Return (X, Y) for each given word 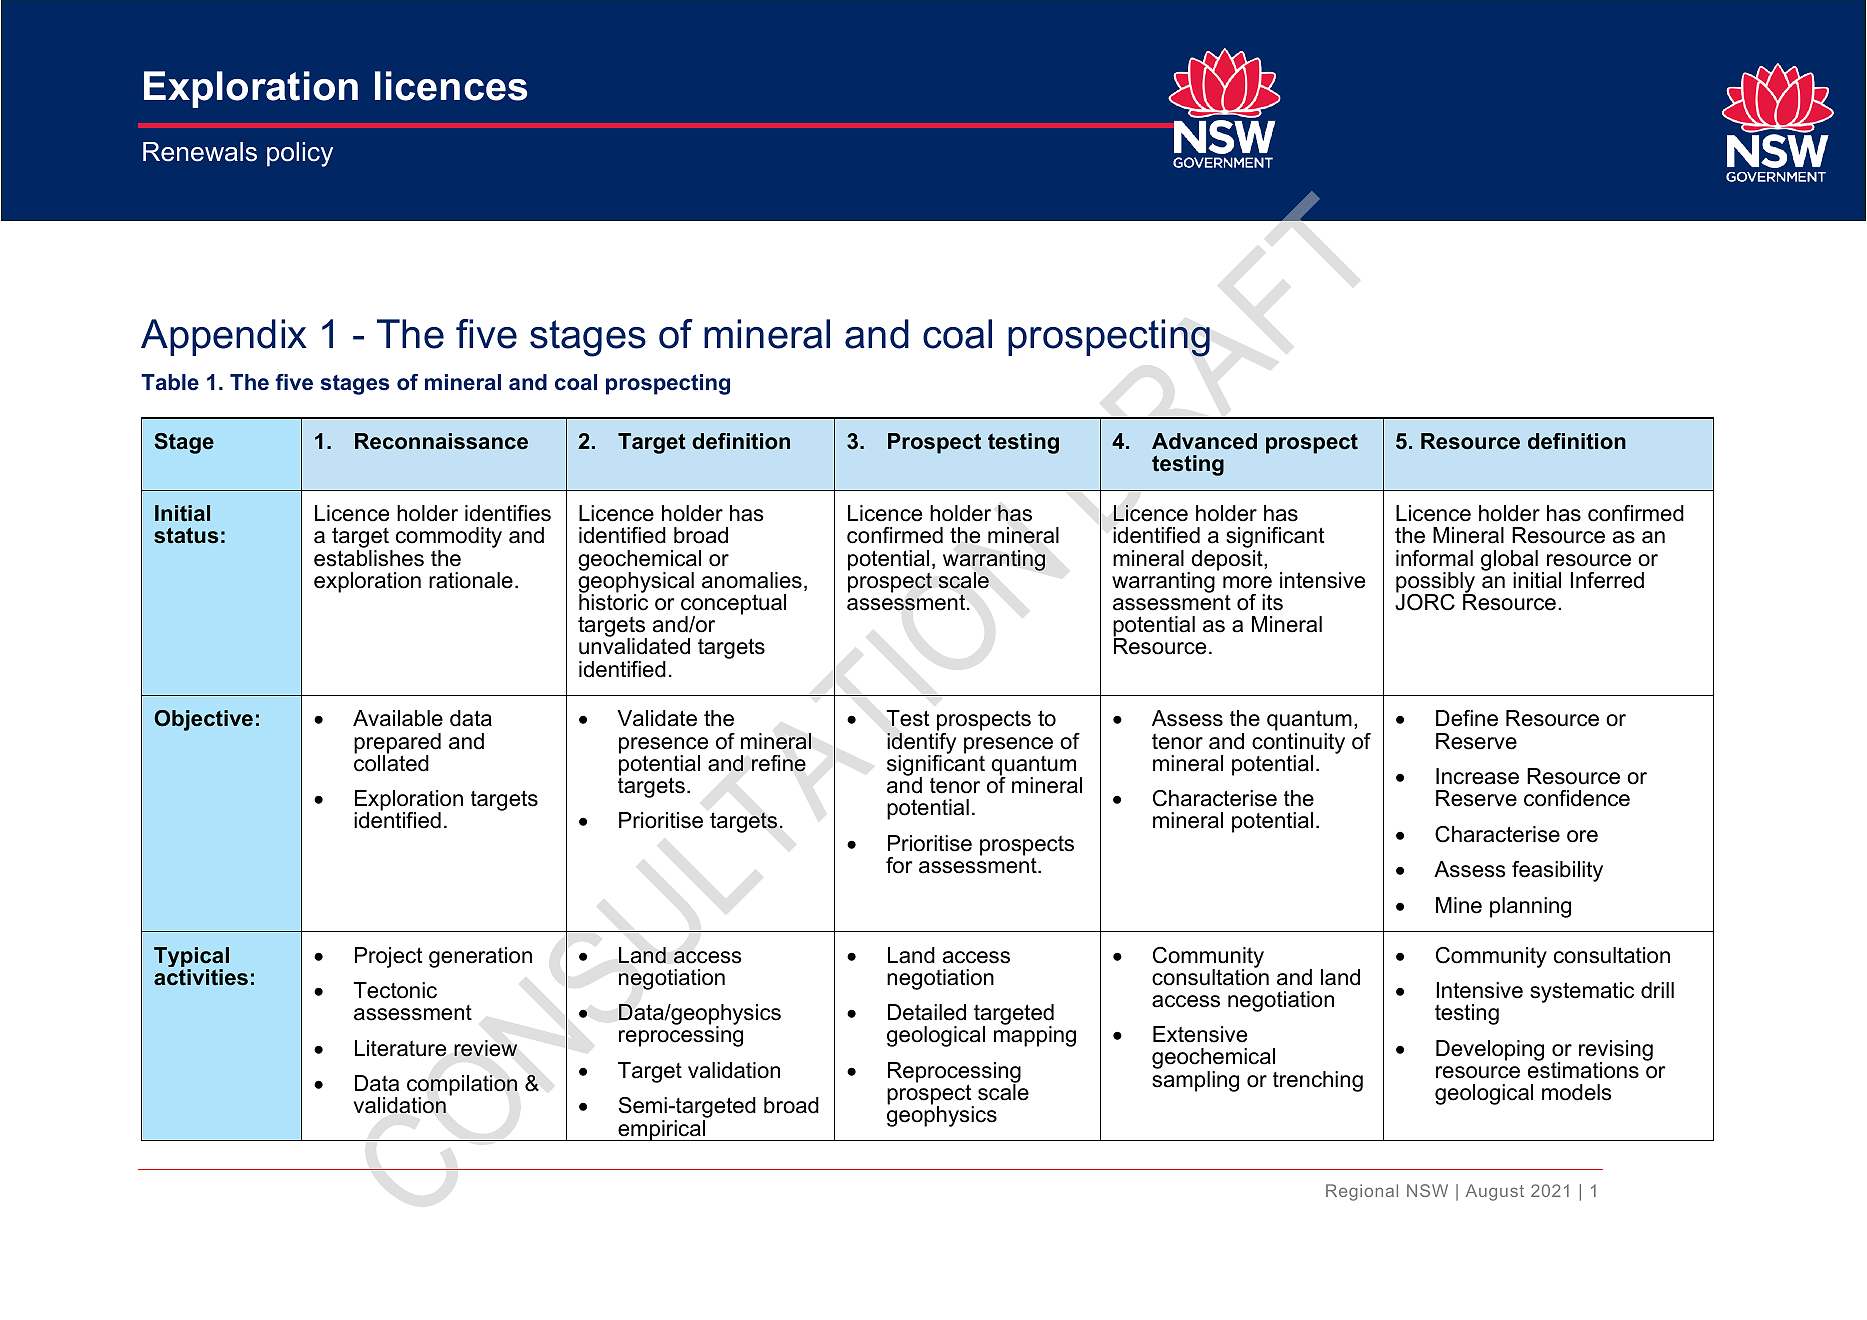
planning (1530, 907)
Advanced (1204, 441)
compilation (462, 1086)
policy (300, 154)
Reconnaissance (441, 441)
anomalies (752, 580)
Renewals (200, 152)
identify (921, 743)
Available (398, 718)
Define (1467, 718)
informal (1434, 558)
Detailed (927, 1012)
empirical (662, 1130)
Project (388, 957)
